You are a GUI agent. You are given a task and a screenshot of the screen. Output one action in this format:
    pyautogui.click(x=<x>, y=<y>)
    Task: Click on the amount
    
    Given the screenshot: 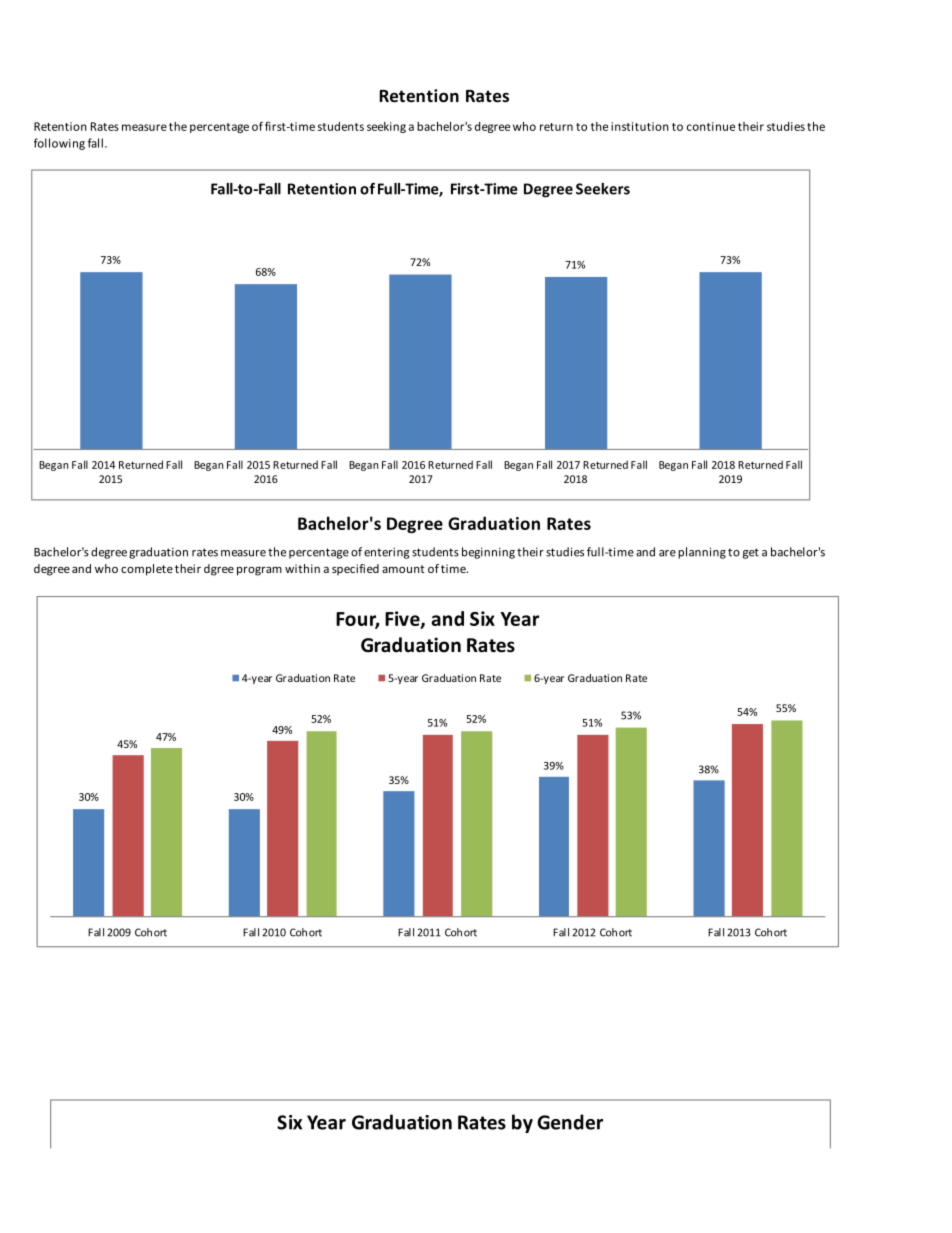 What is the action you would take?
    pyautogui.click(x=403, y=569)
